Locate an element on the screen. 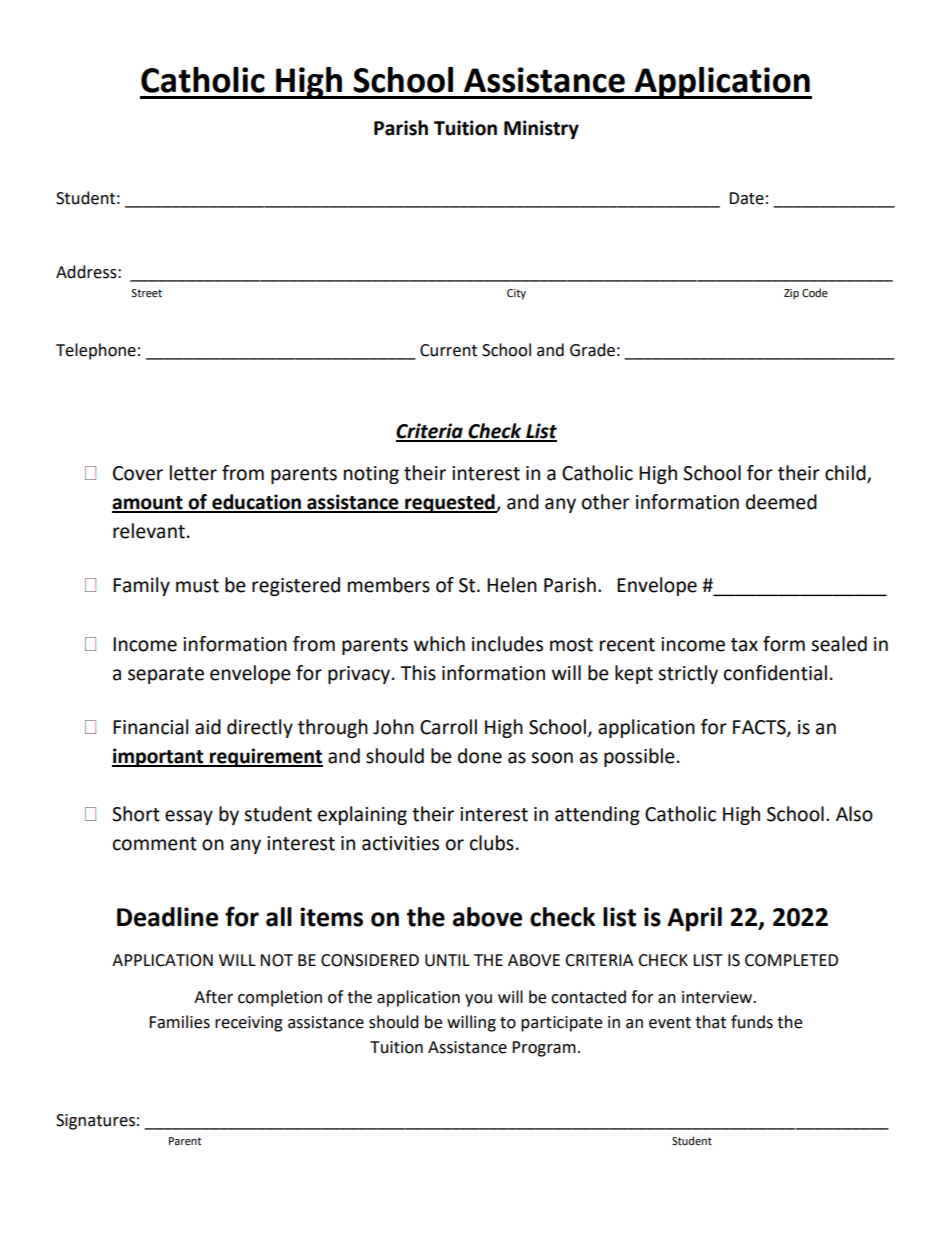 This screenshot has height=1233, width=952. tax is located at coordinates (744, 645).
